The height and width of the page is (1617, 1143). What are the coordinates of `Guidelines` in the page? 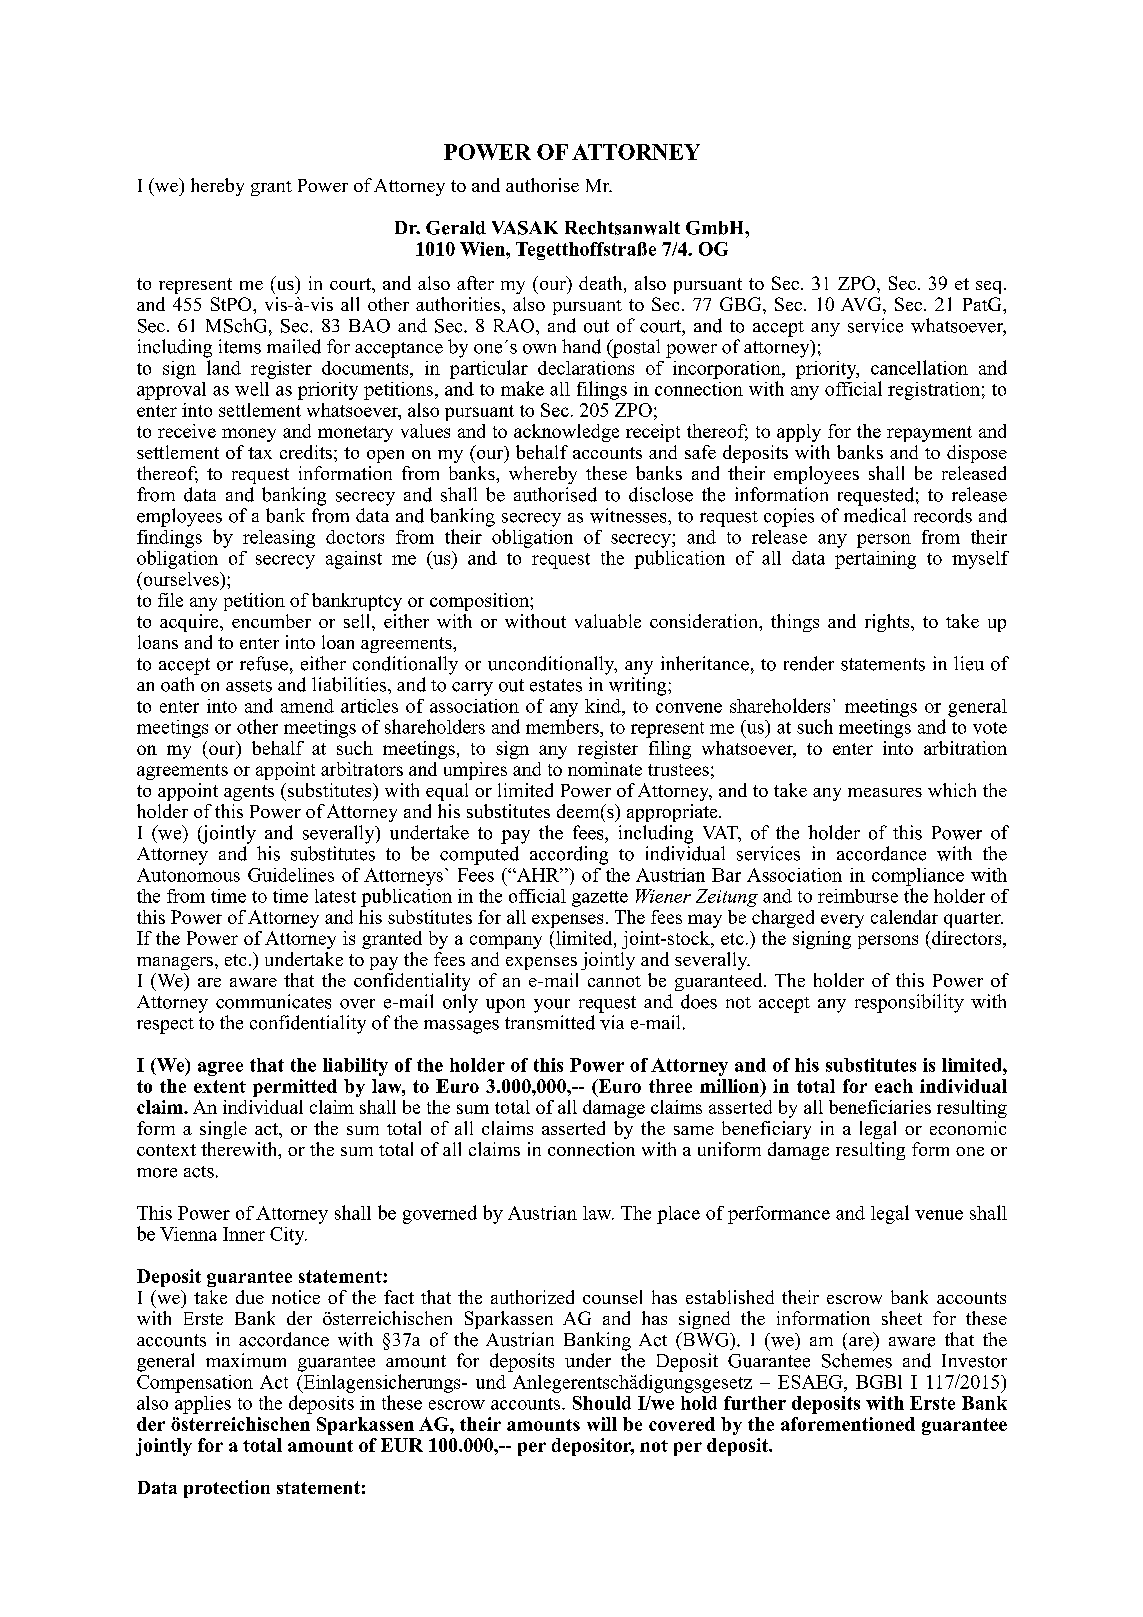 It's located at (291, 875).
